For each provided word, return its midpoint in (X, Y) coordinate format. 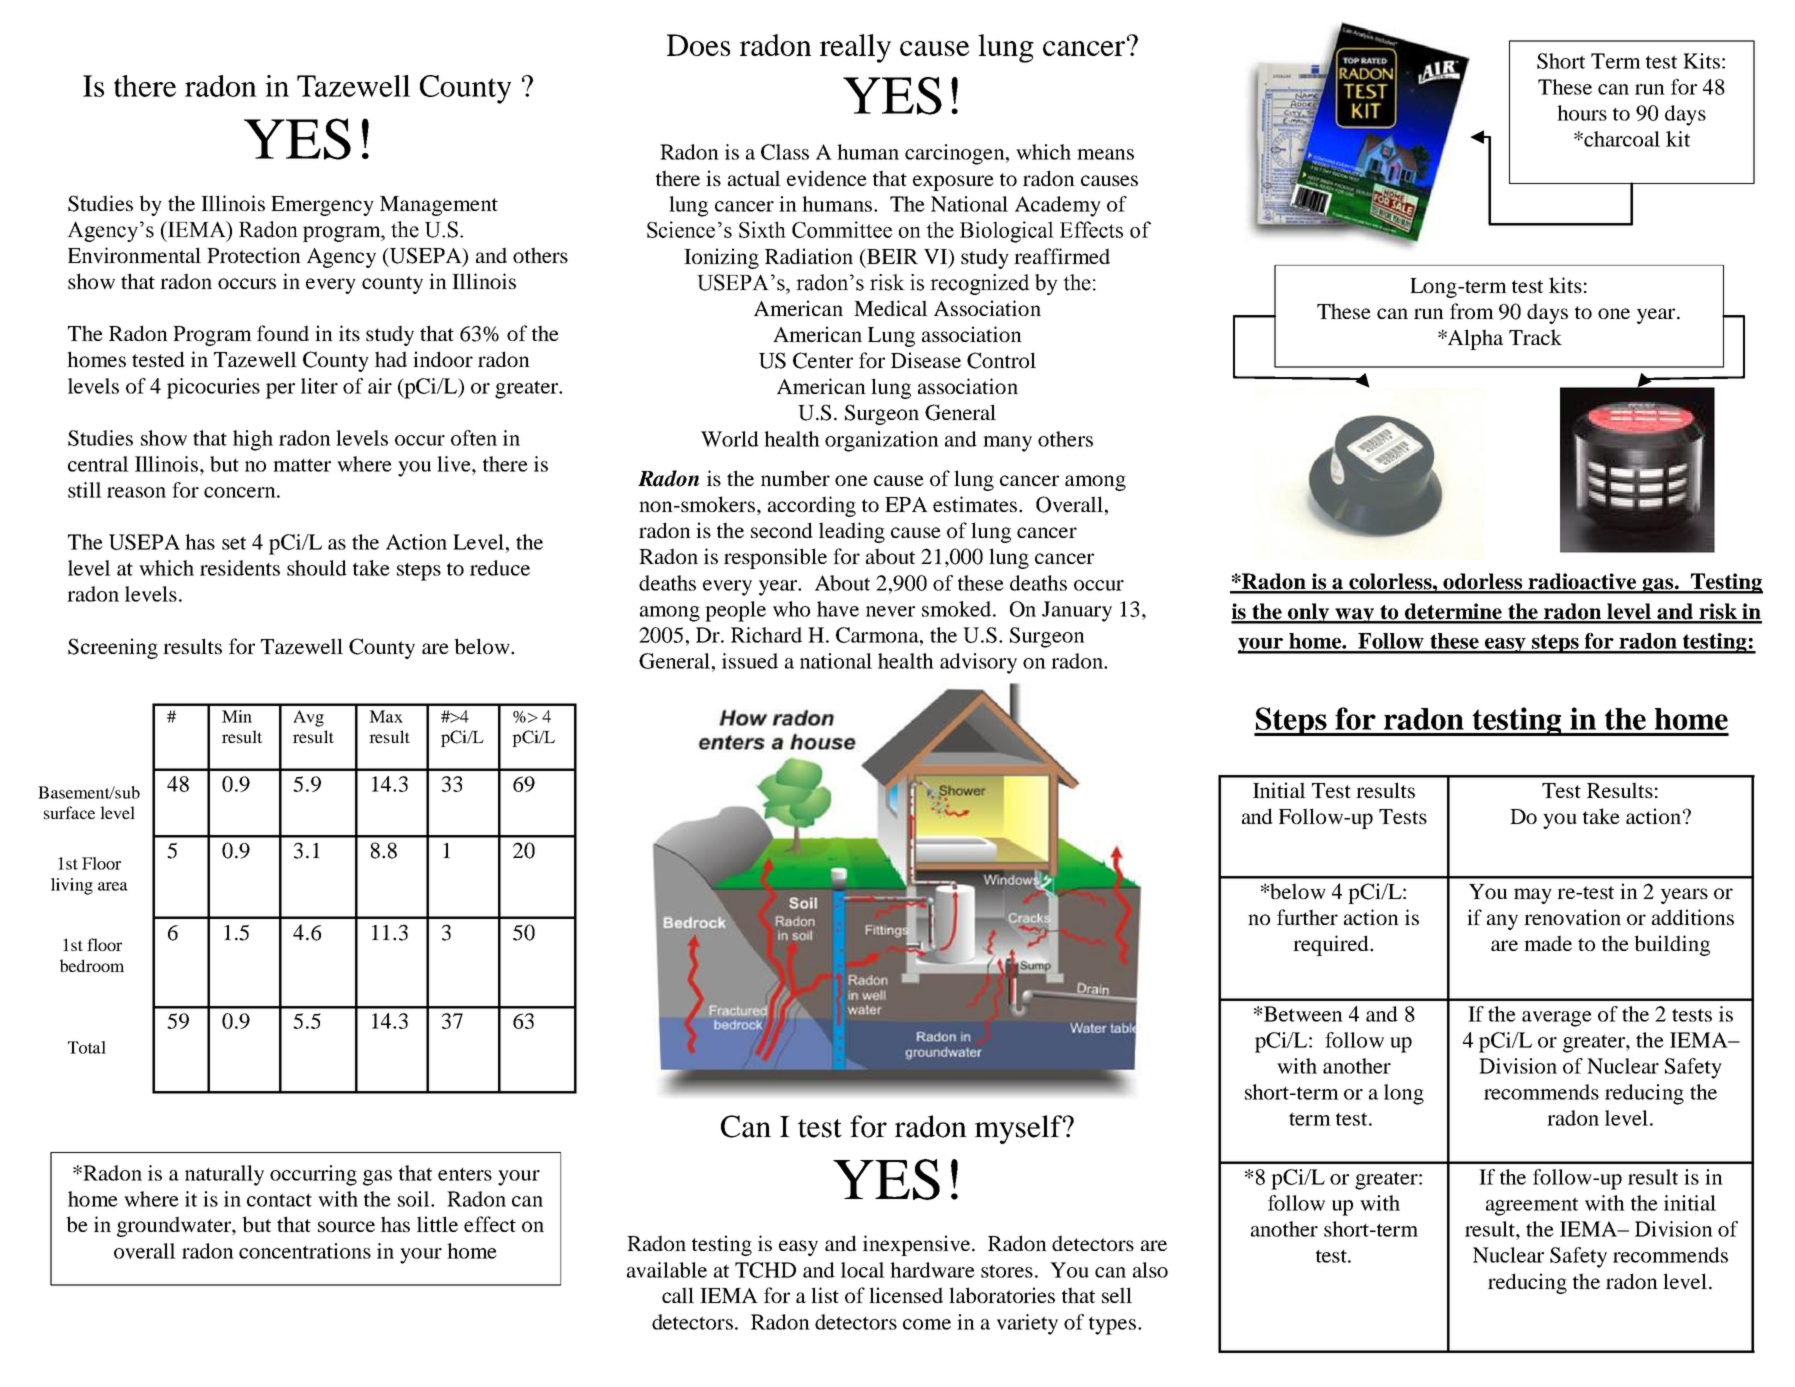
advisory (978, 663)
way (1354, 616)
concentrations (305, 1251)
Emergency (322, 206)
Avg (308, 718)
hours (1582, 113)
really (855, 48)
